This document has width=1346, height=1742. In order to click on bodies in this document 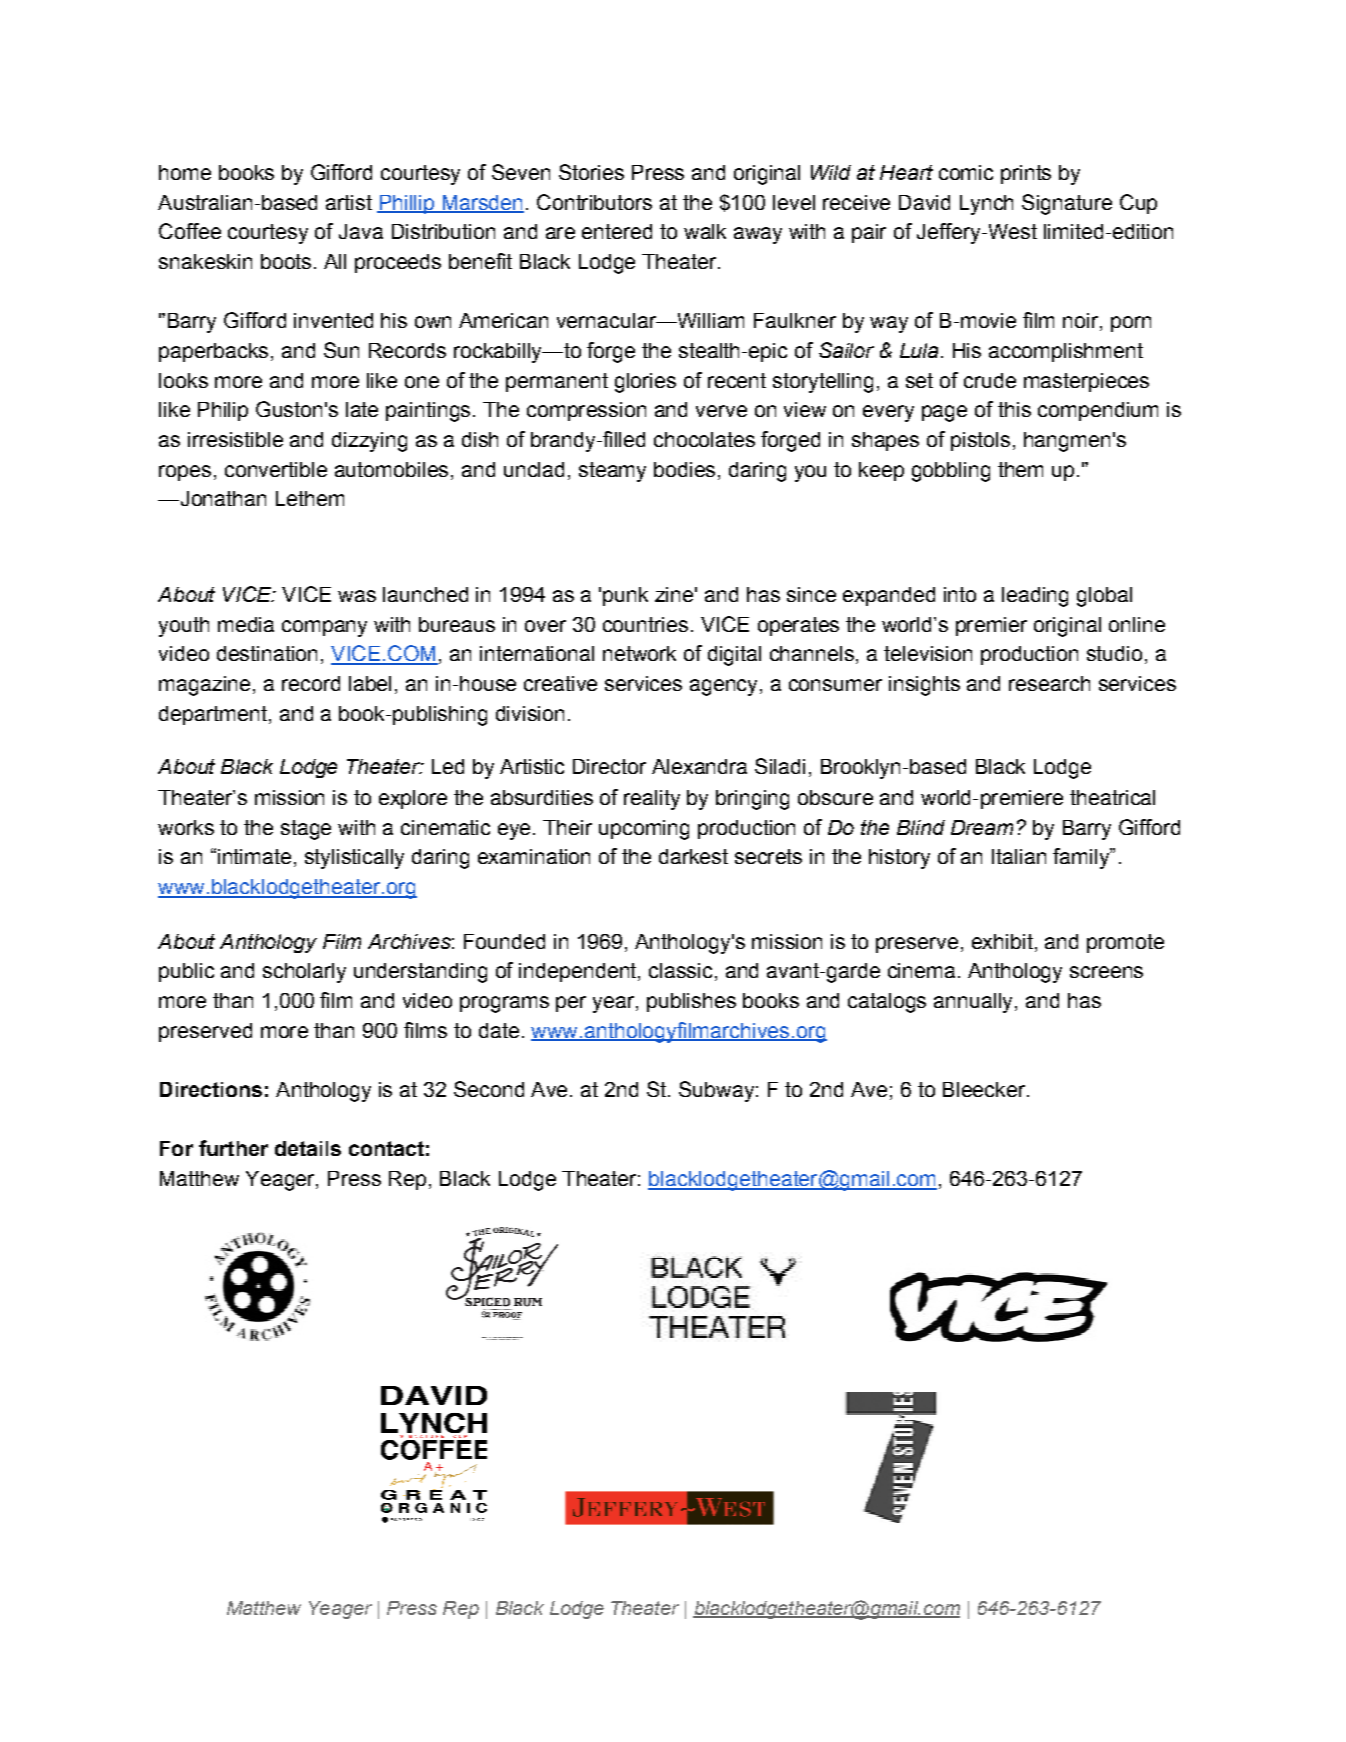, I will do `click(684, 469)`.
